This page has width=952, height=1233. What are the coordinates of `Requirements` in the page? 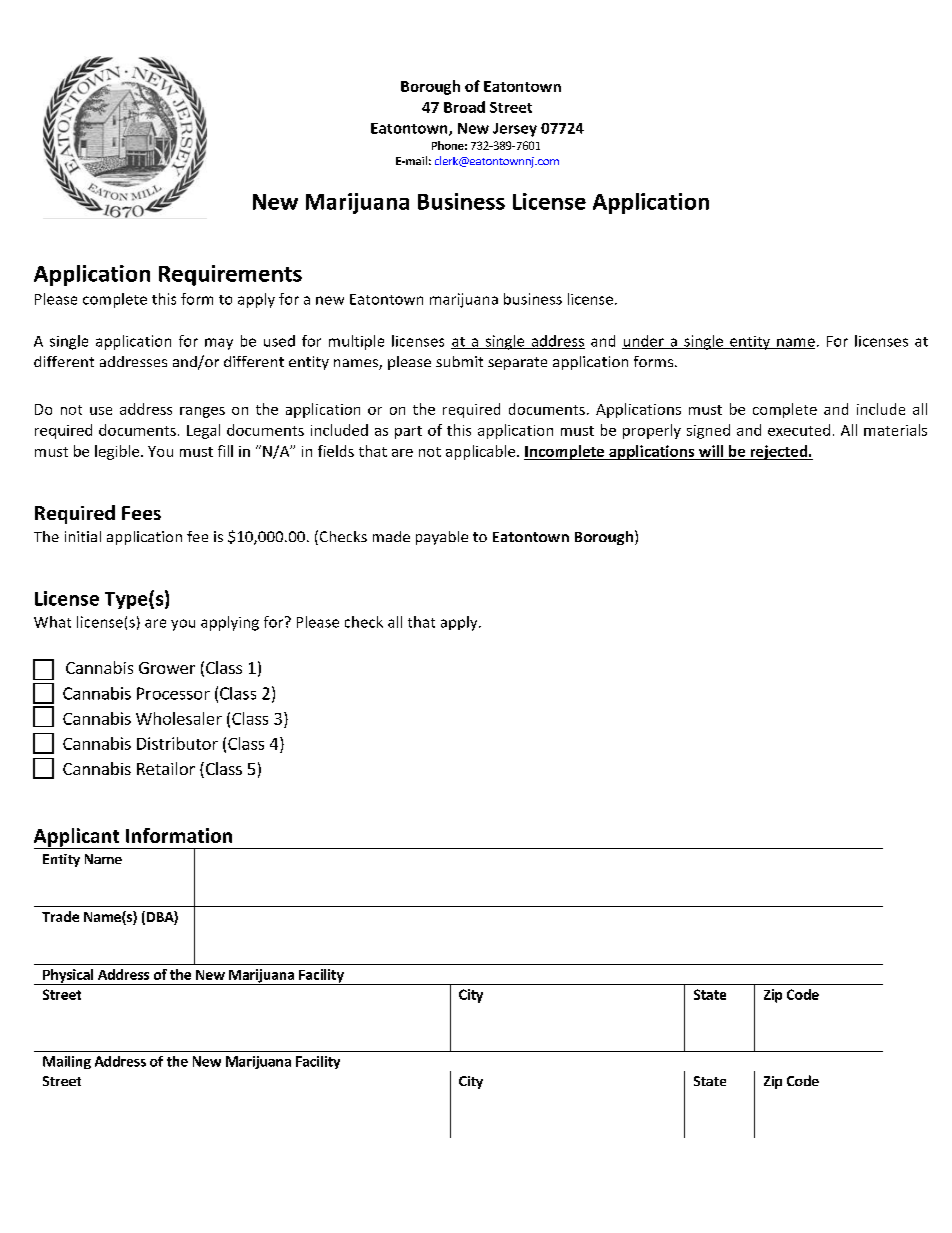 It's located at (230, 275).
